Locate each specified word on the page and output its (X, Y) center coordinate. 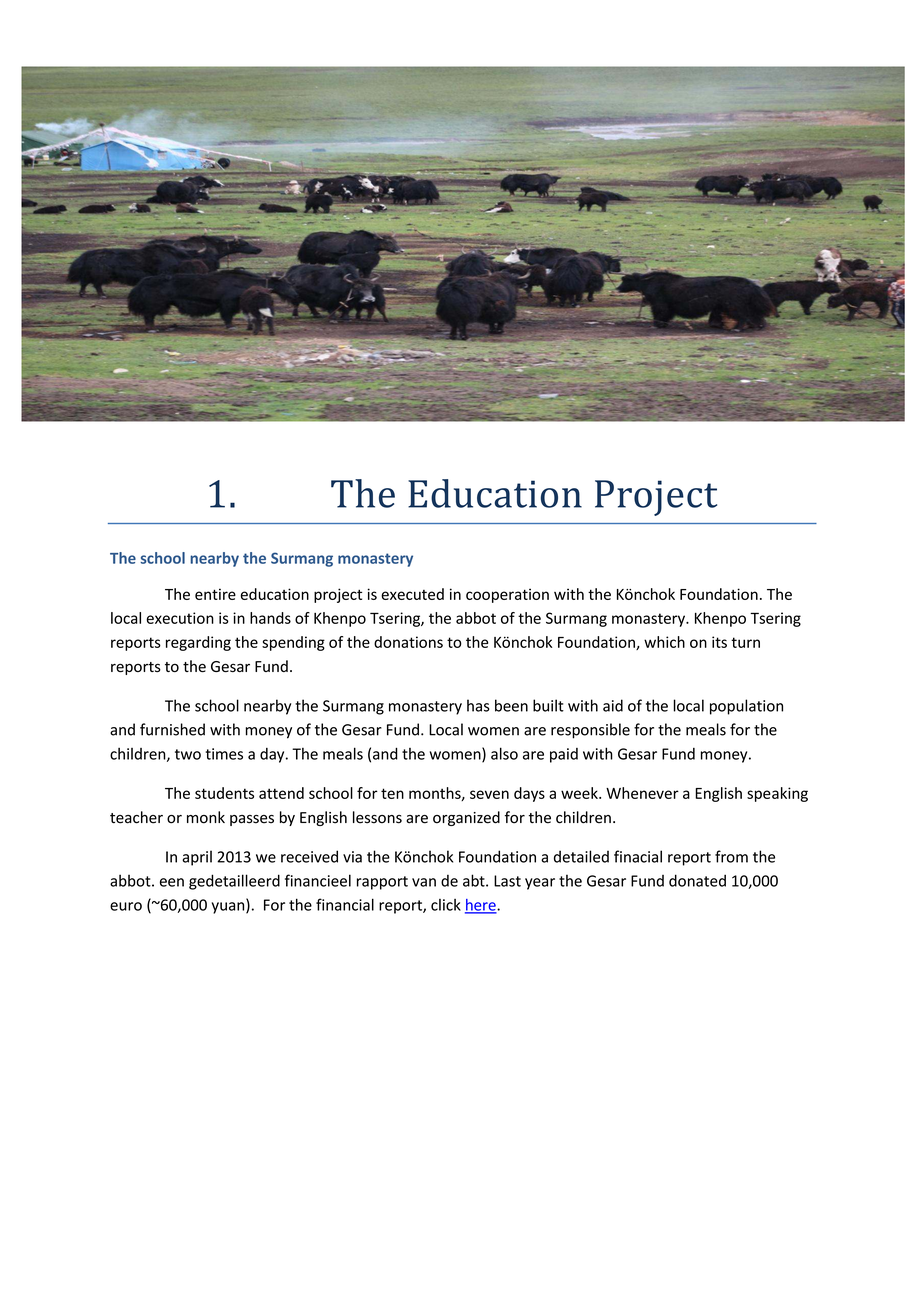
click (446, 905)
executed (412, 594)
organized (466, 818)
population (746, 707)
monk (206, 817)
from (731, 856)
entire (215, 594)
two (188, 754)
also (504, 753)
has (478, 705)
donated (697, 880)
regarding (198, 643)
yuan (229, 908)
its (719, 642)
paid (564, 755)
